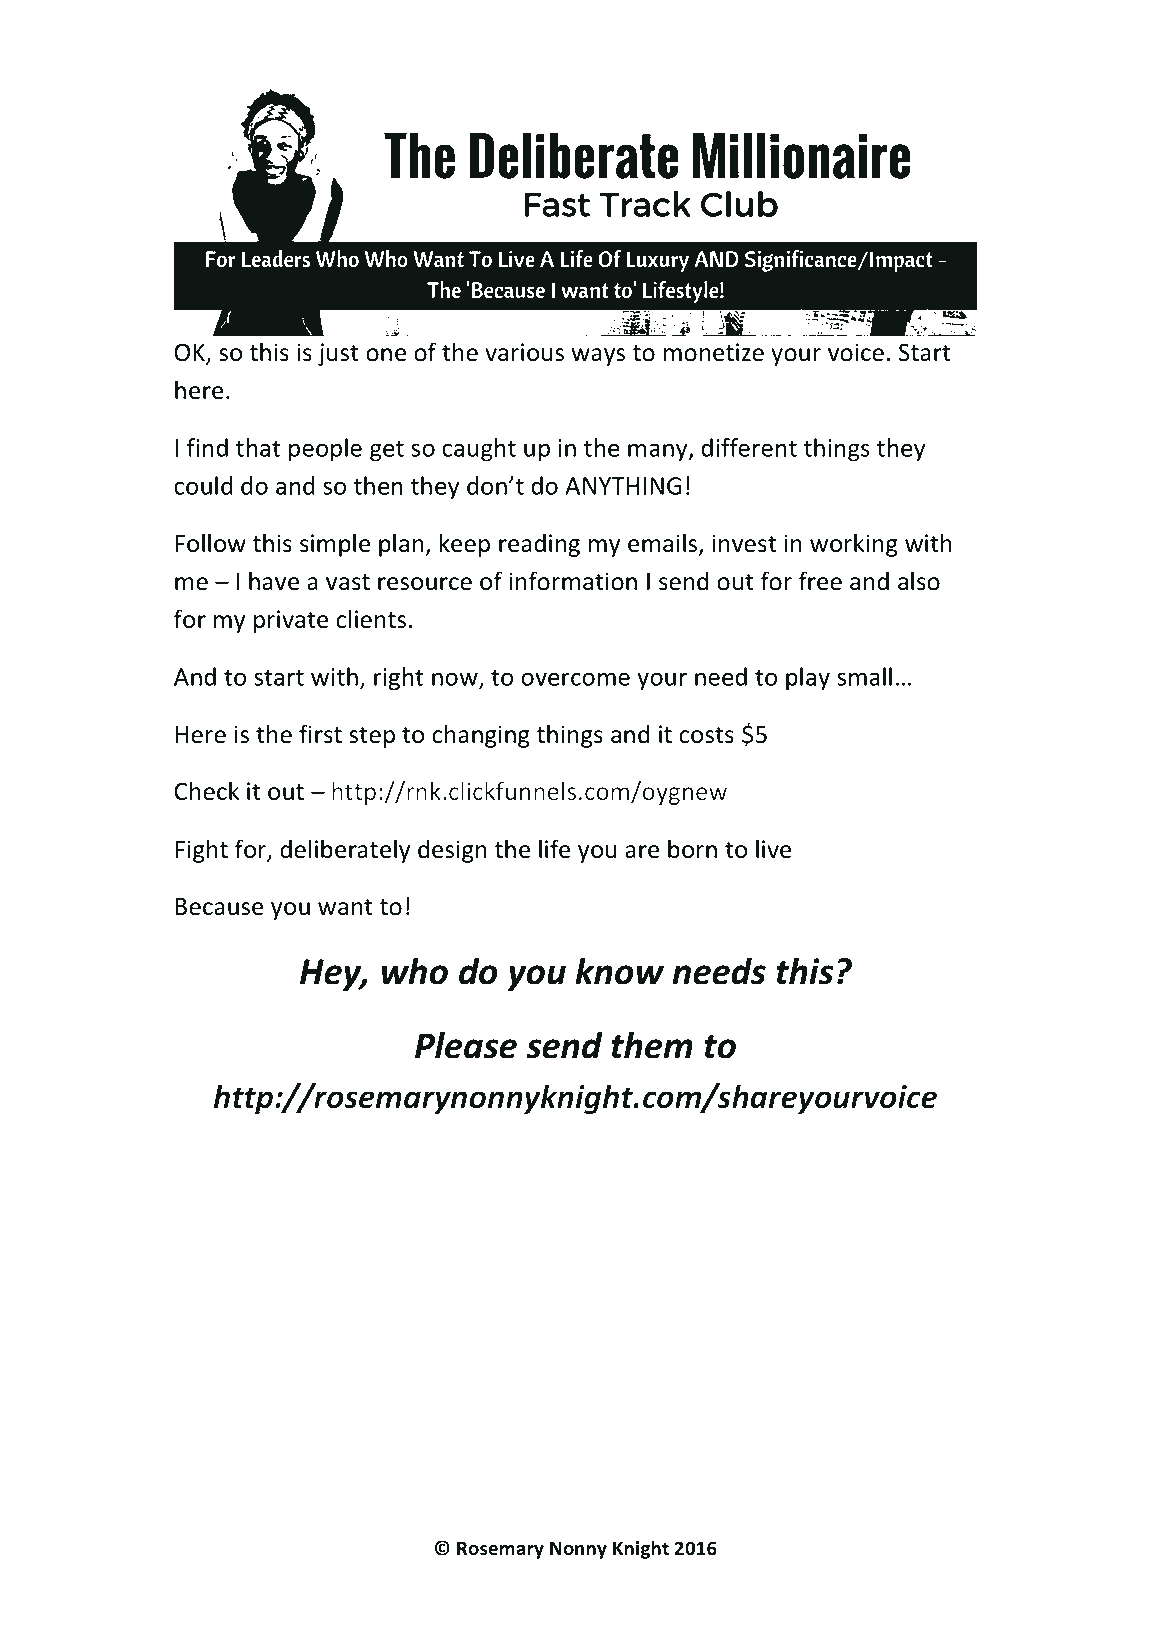  I want to click on private, so click(291, 621).
